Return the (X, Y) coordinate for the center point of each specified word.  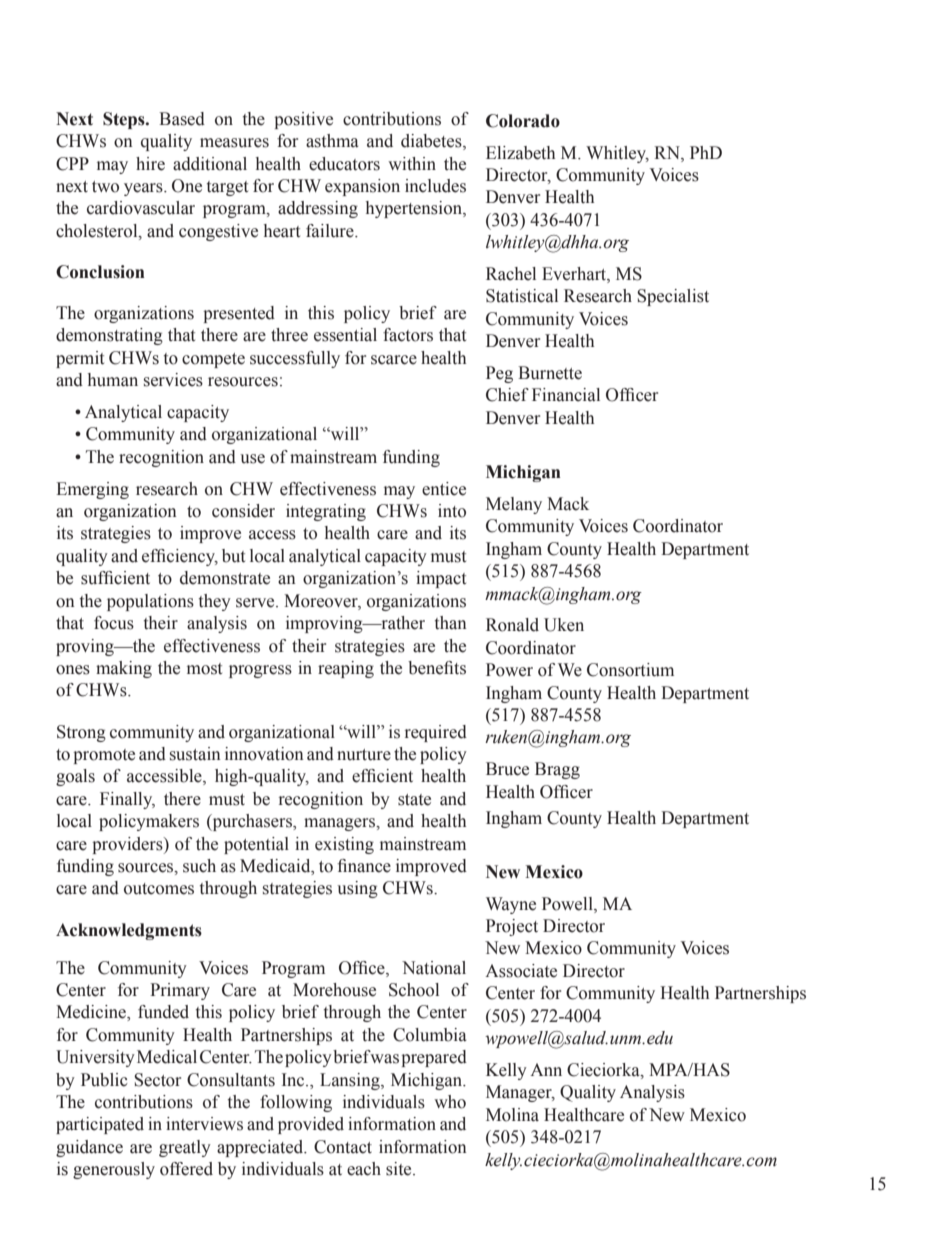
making (124, 669)
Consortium (630, 670)
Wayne (511, 905)
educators (344, 164)
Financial (566, 395)
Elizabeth (520, 153)
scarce (394, 360)
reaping (346, 669)
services (173, 380)
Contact (343, 1147)
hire (150, 164)
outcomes (159, 889)
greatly (185, 1148)
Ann (546, 1069)
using (357, 889)
